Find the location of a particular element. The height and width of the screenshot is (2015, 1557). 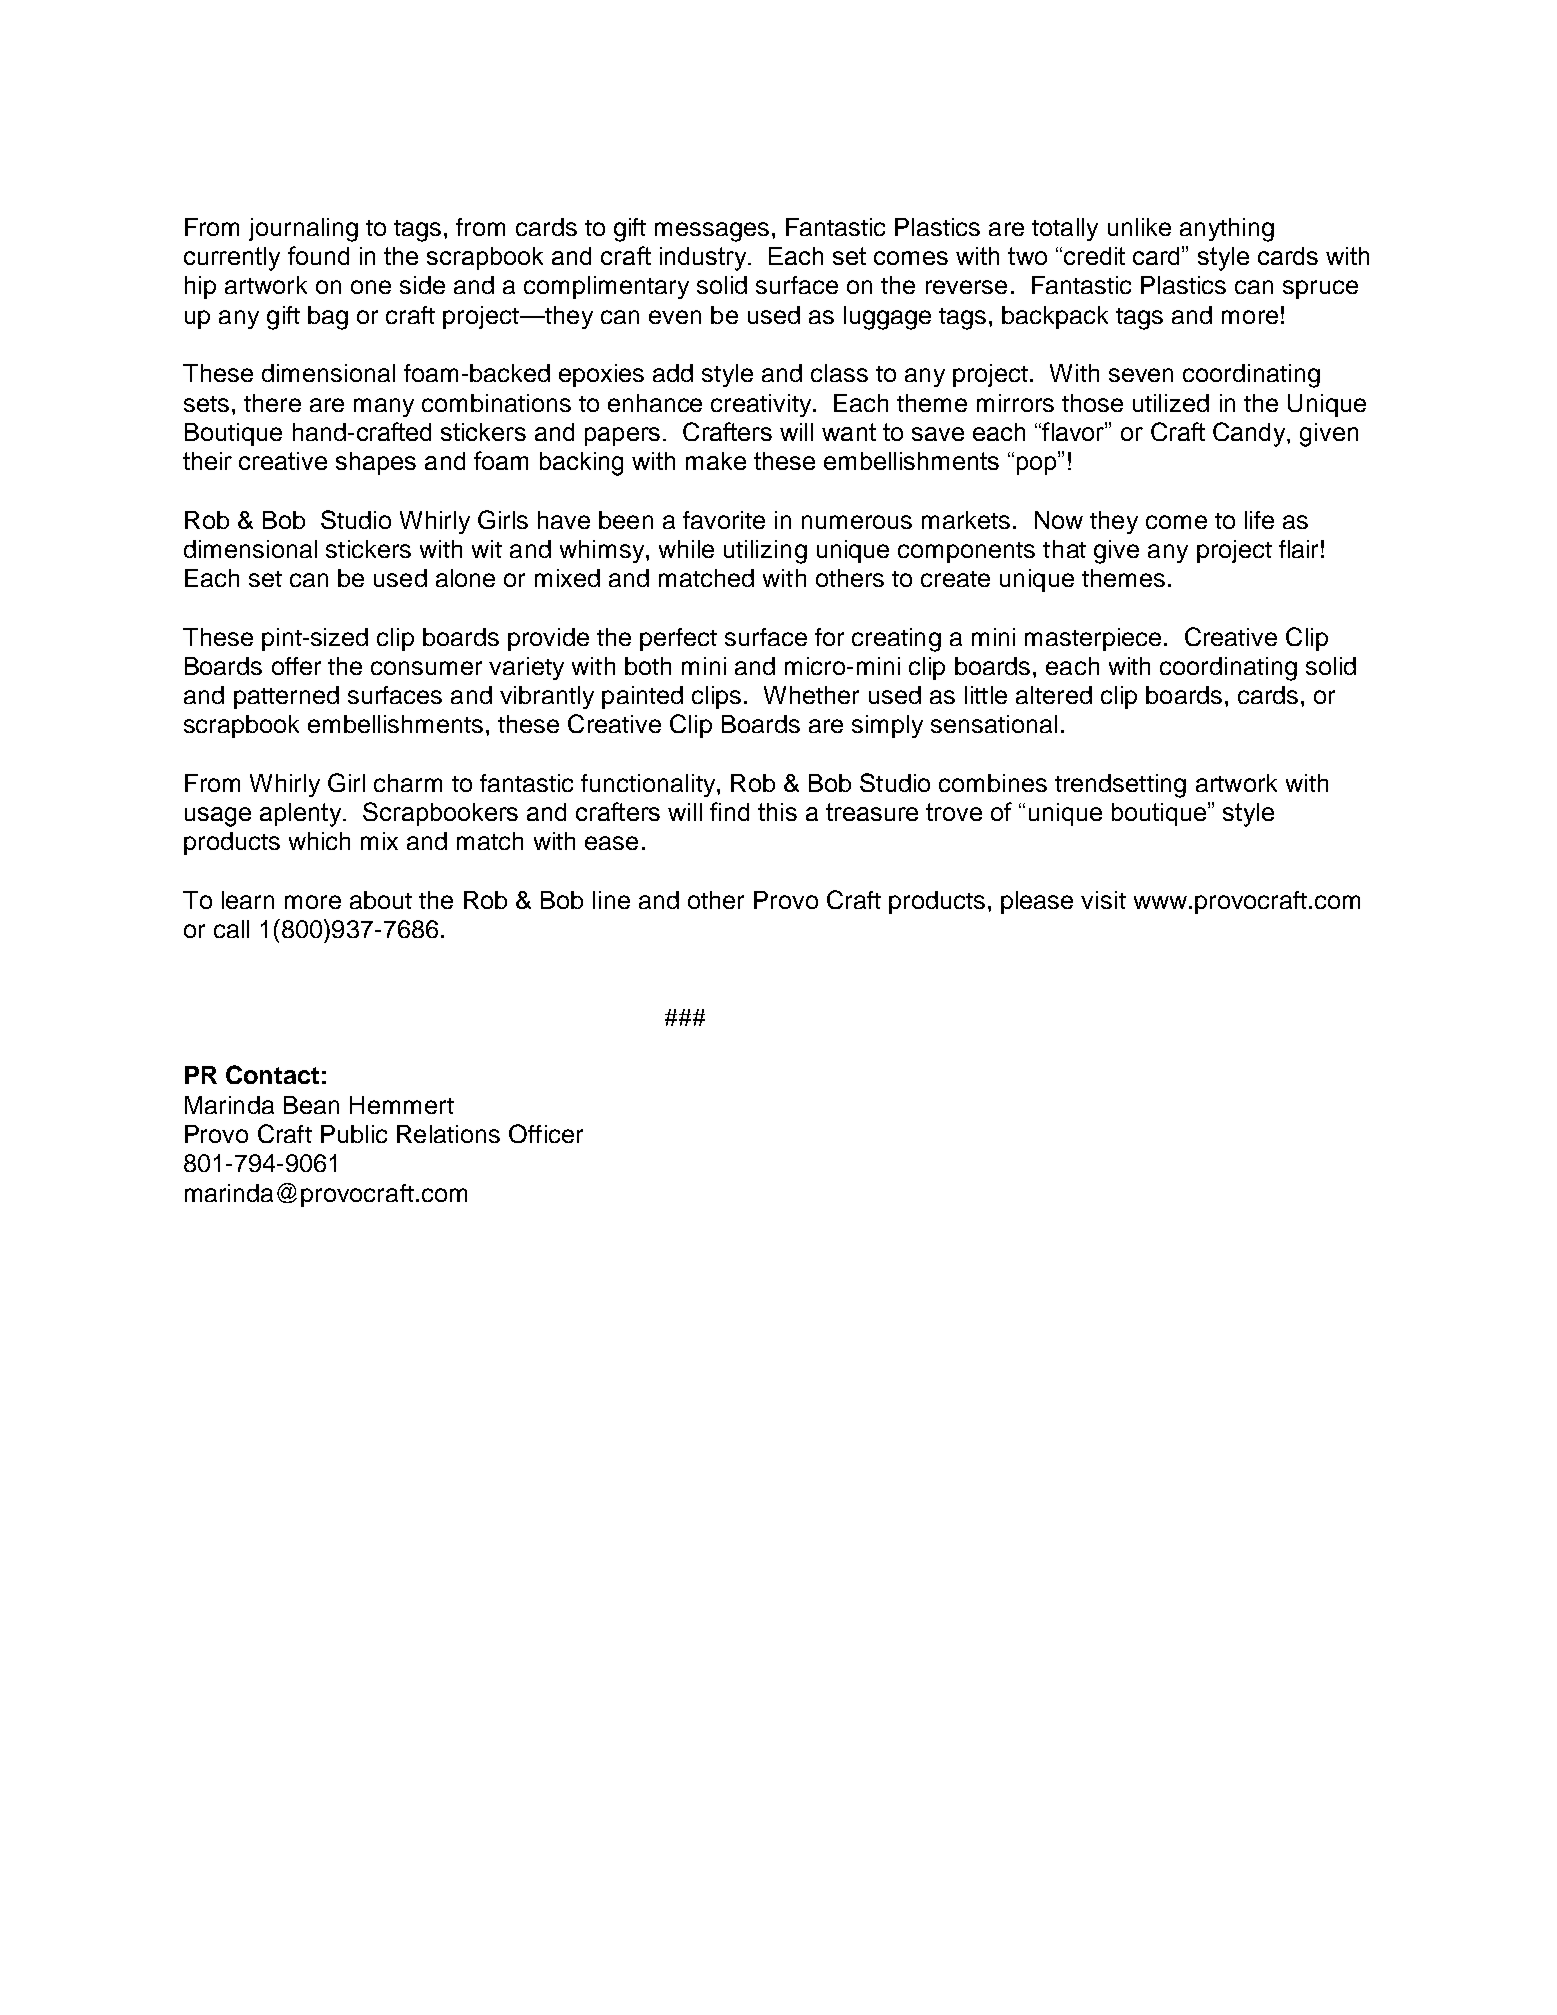

Officer is located at coordinates (546, 1133).
